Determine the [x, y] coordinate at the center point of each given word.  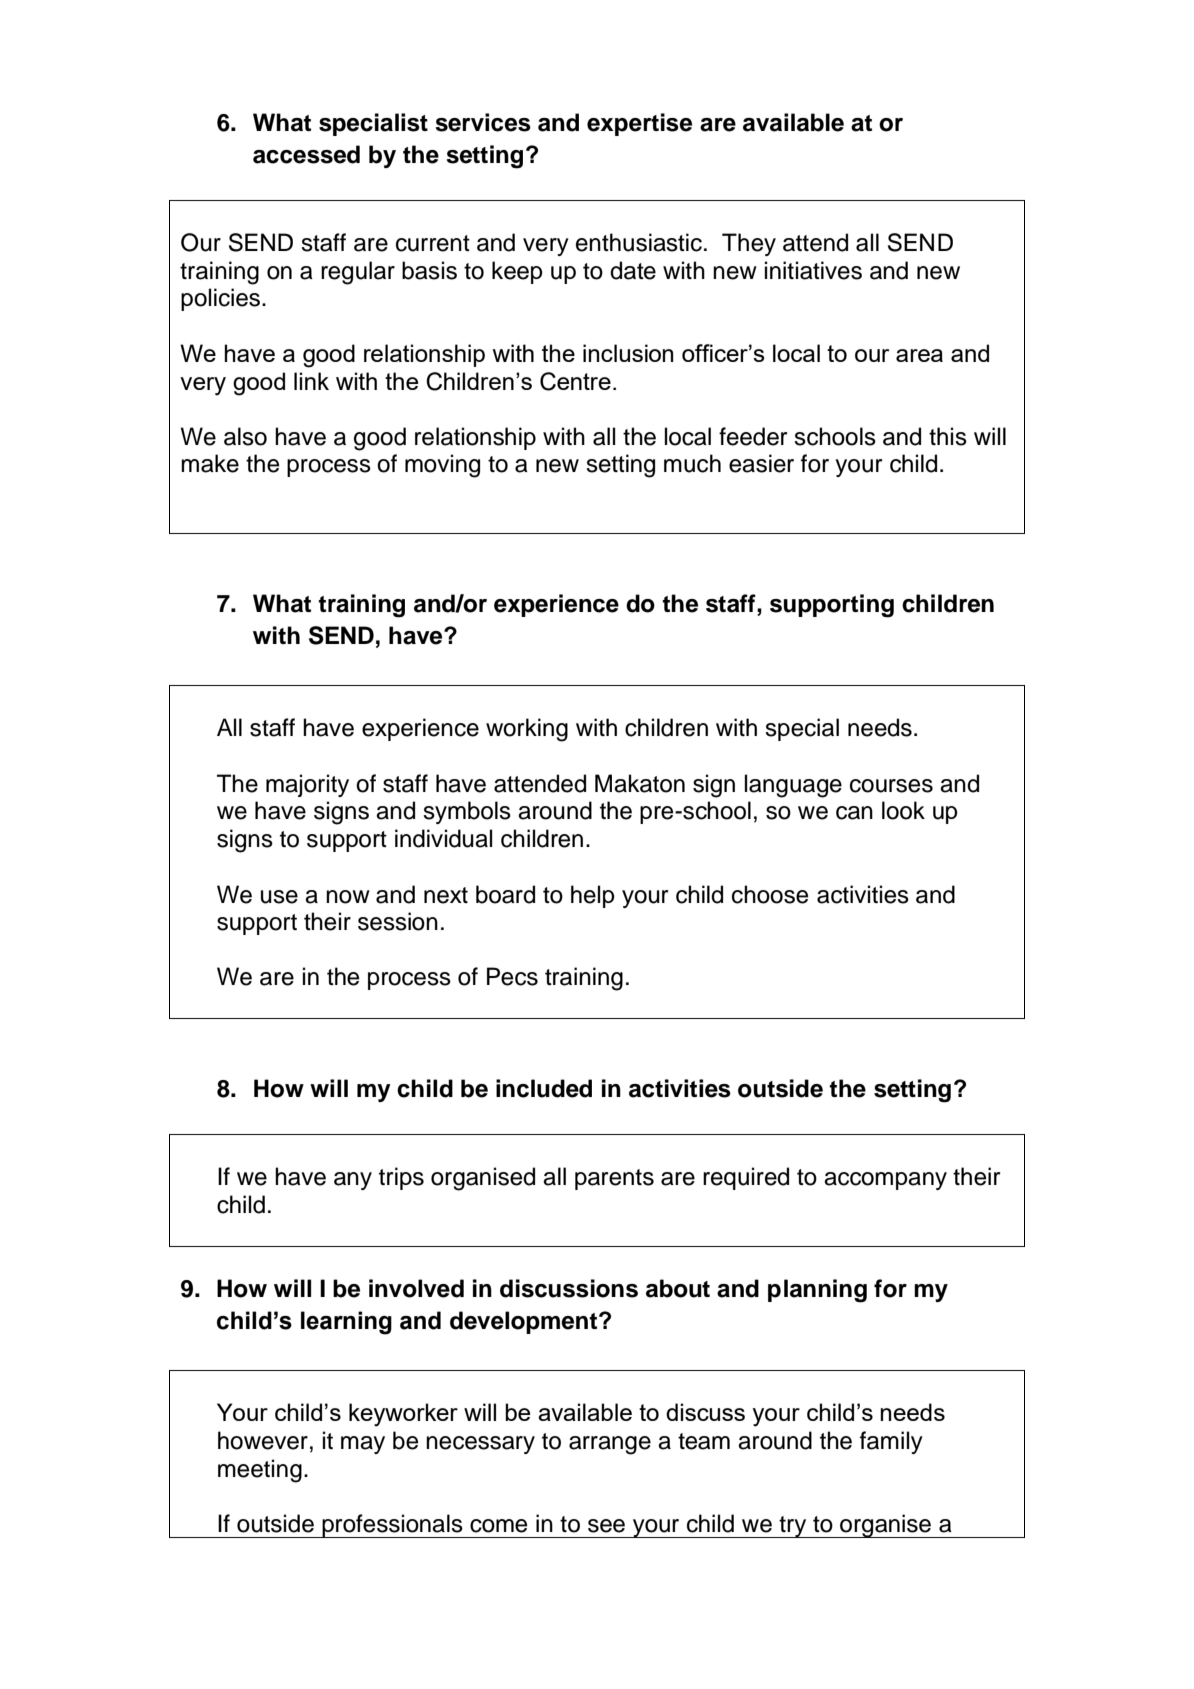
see [606, 1526]
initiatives [813, 270]
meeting [260, 1471]
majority [307, 785]
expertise [639, 124]
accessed [306, 154]
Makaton [640, 783]
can [854, 813]
